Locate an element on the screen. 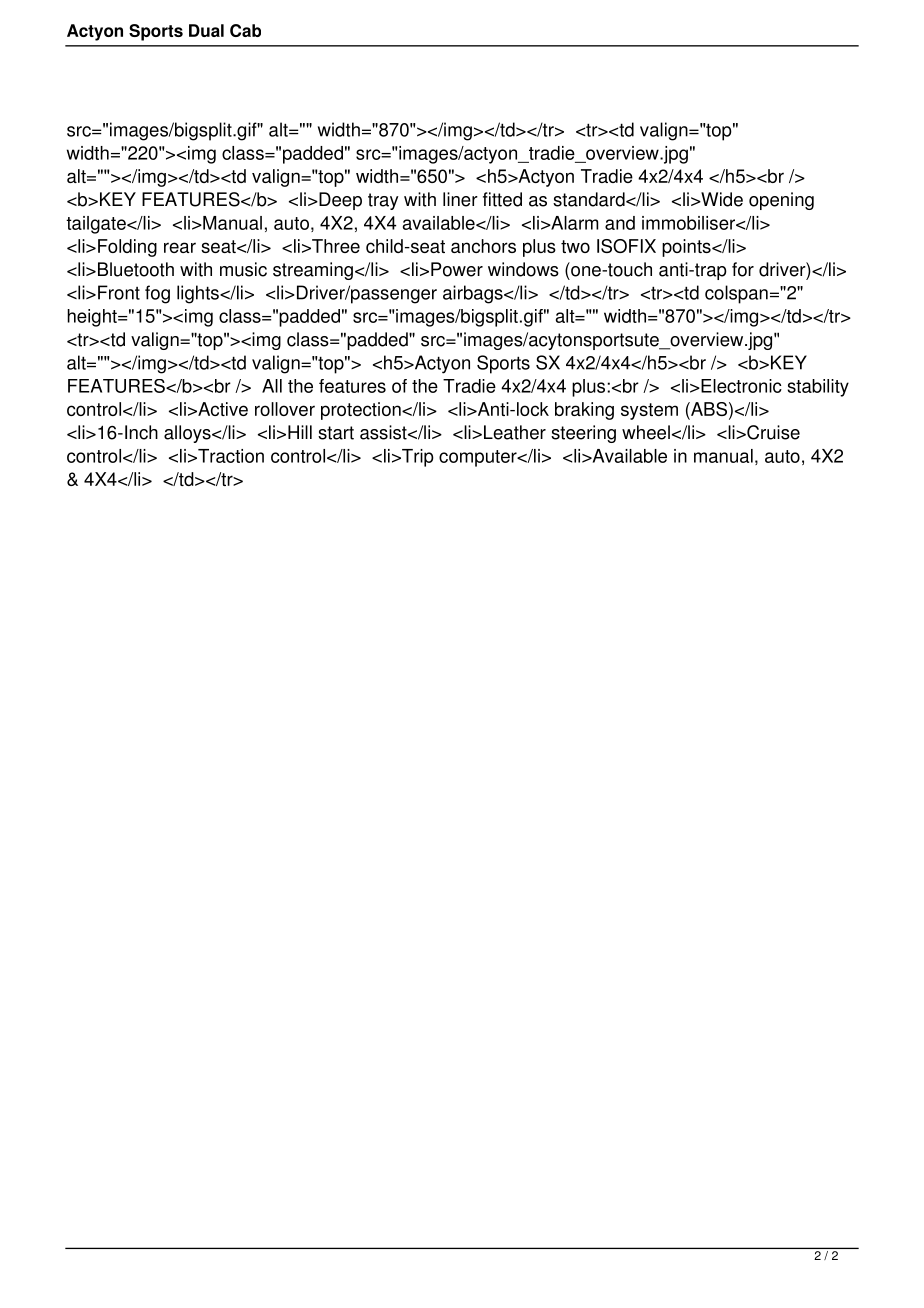 This screenshot has height=1308, width=924. tray is located at coordinates (383, 201).
